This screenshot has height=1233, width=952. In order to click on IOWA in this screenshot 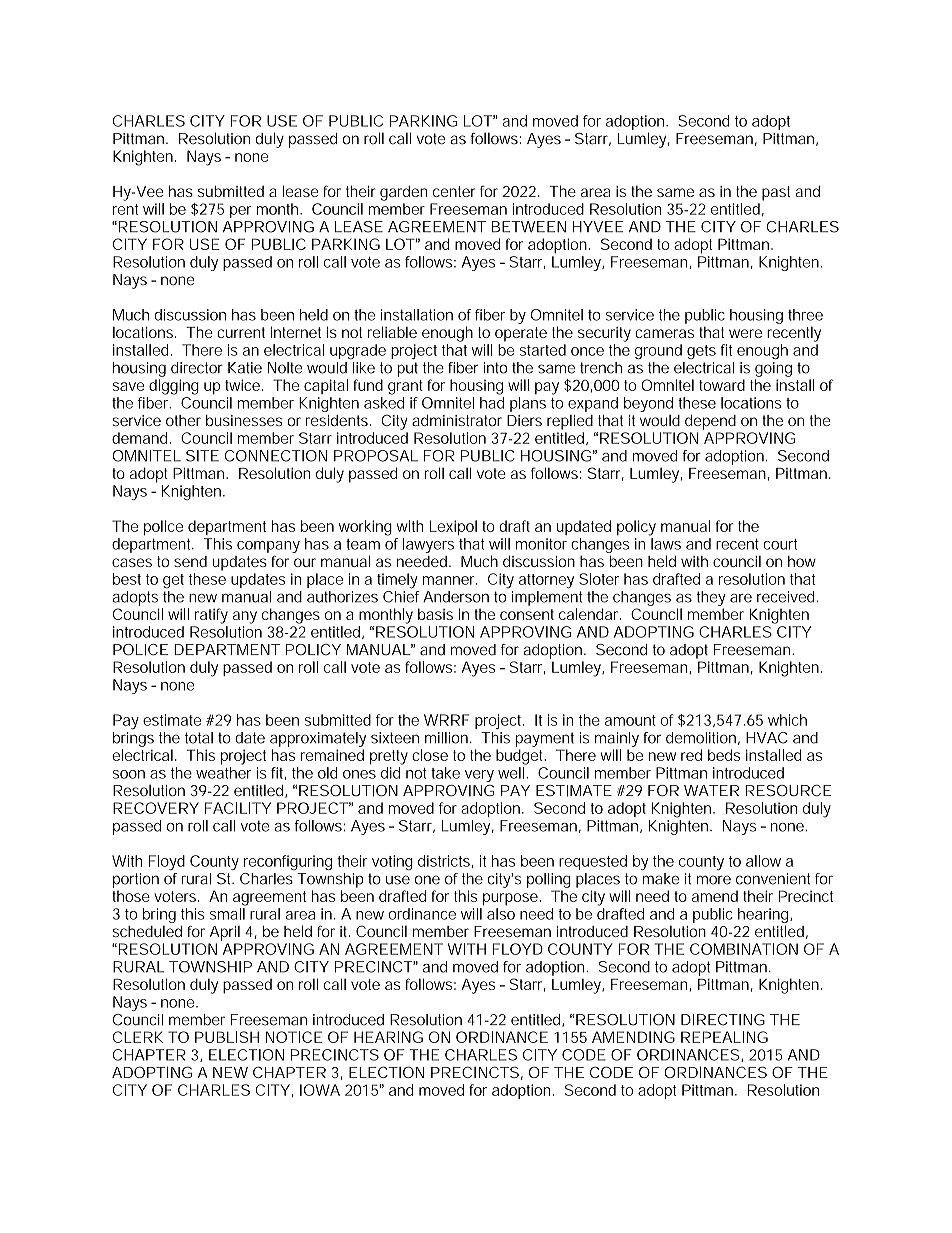, I will do `click(320, 1090)`.
